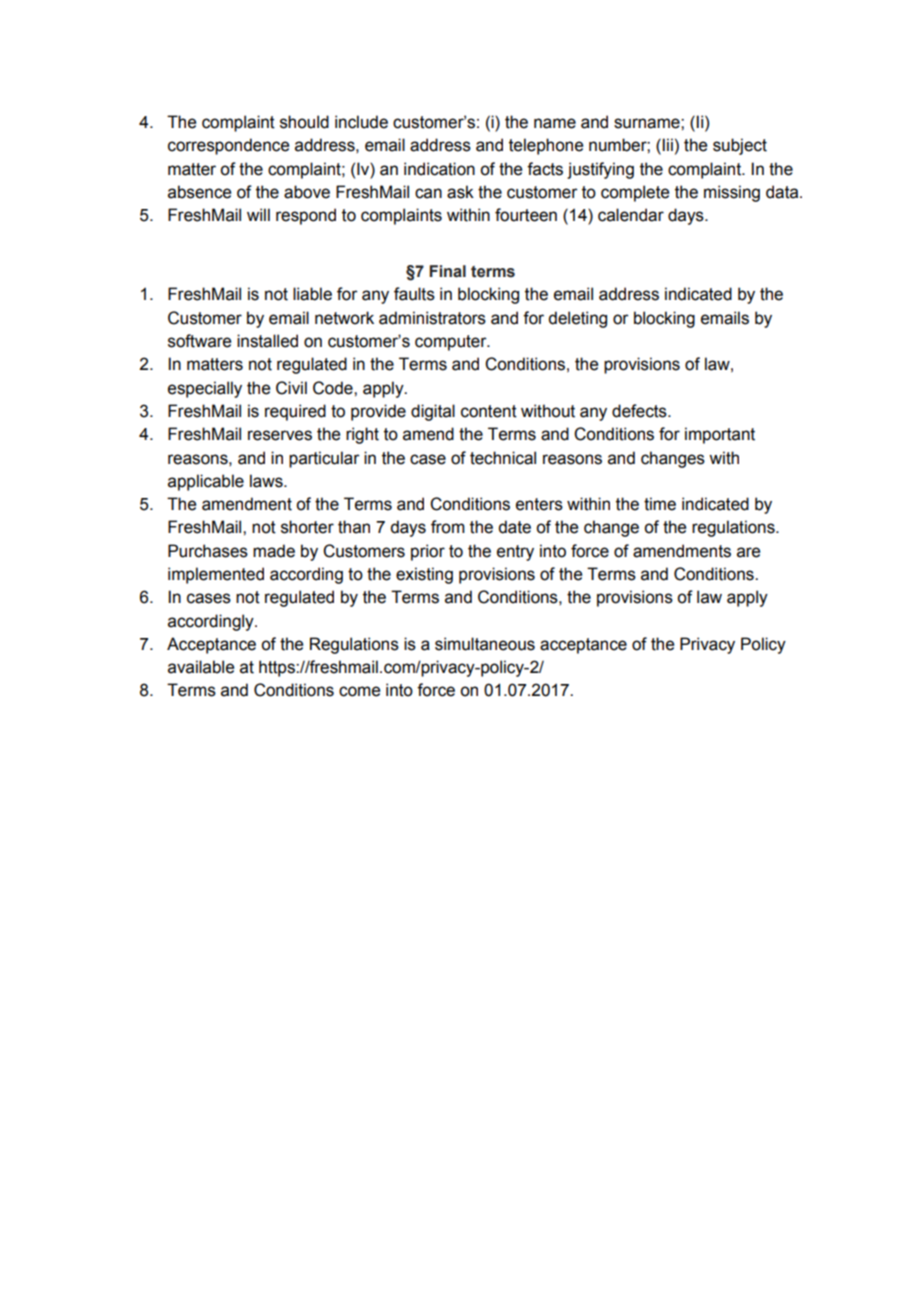 Image resolution: width=924 pixels, height=1308 pixels. Describe the element at coordinates (503, 458) in the screenshot. I see `technical` at that location.
